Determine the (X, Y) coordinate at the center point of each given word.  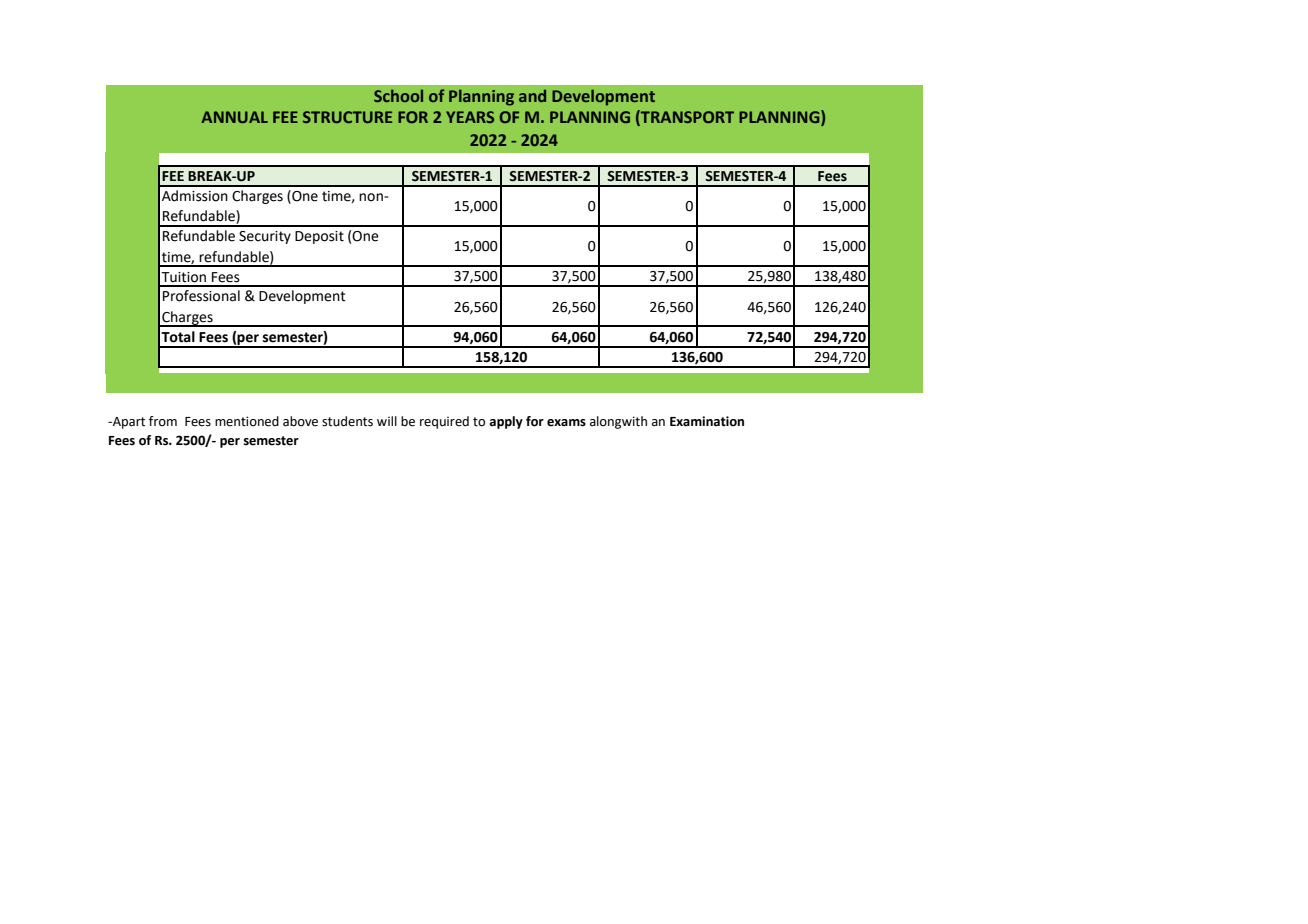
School (398, 95)
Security (265, 237)
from (163, 421)
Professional (201, 296)
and (532, 95)
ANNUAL (234, 117)
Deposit (319, 237)
